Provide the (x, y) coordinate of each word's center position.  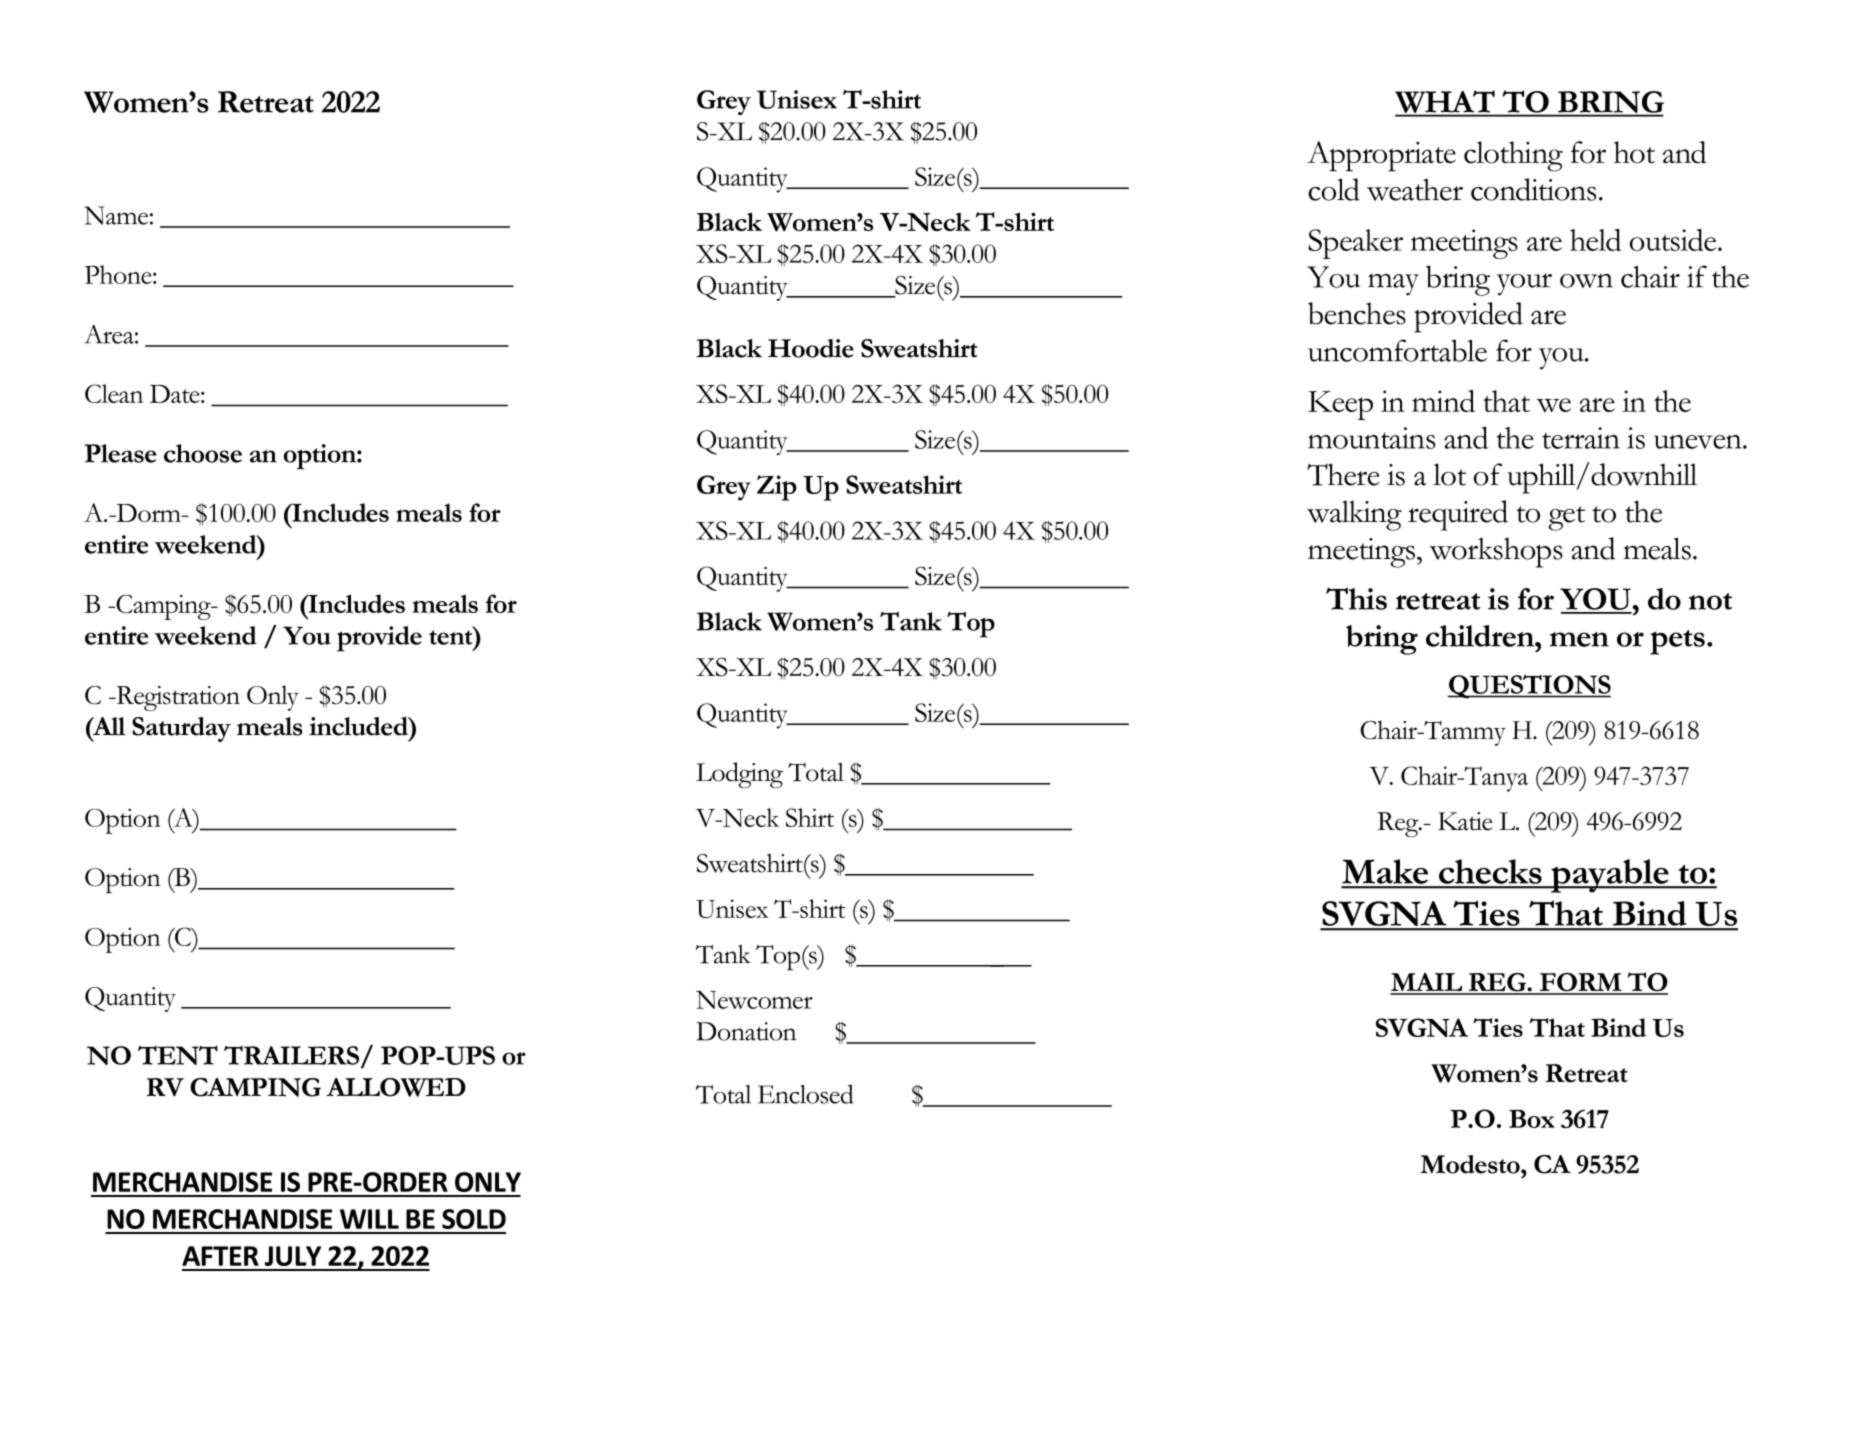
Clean (114, 393)
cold (1334, 189)
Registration (177, 698)
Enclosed (806, 1094)
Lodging (739, 775)
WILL (369, 1219)
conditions (1533, 189)
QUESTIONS (1529, 687)
